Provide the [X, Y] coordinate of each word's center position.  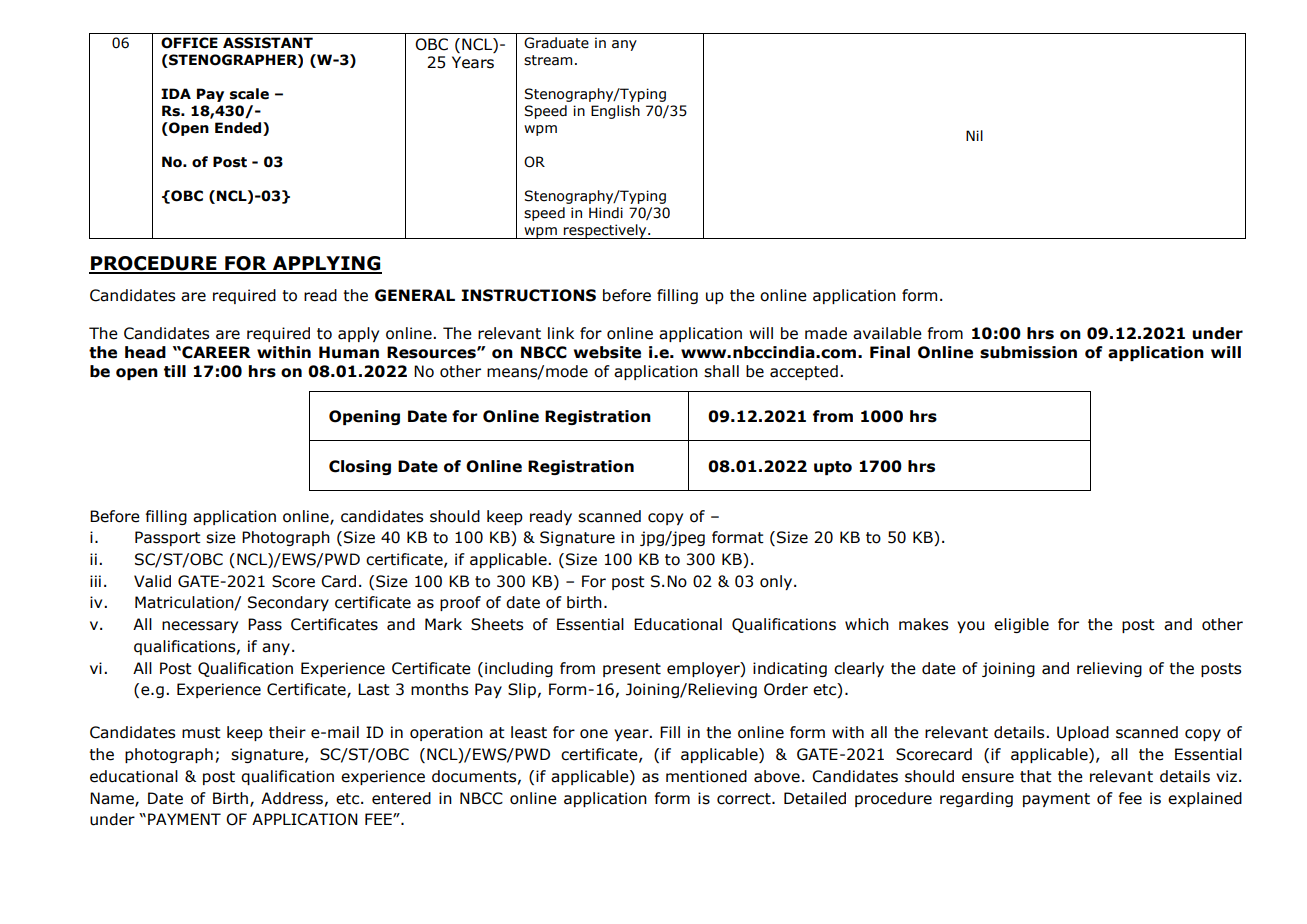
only [777, 582]
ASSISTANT [268, 43]
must [201, 733]
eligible [1021, 625]
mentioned [706, 776]
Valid [152, 581]
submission [1028, 352]
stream [548, 60]
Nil [974, 135]
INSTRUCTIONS [528, 295]
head [145, 352]
